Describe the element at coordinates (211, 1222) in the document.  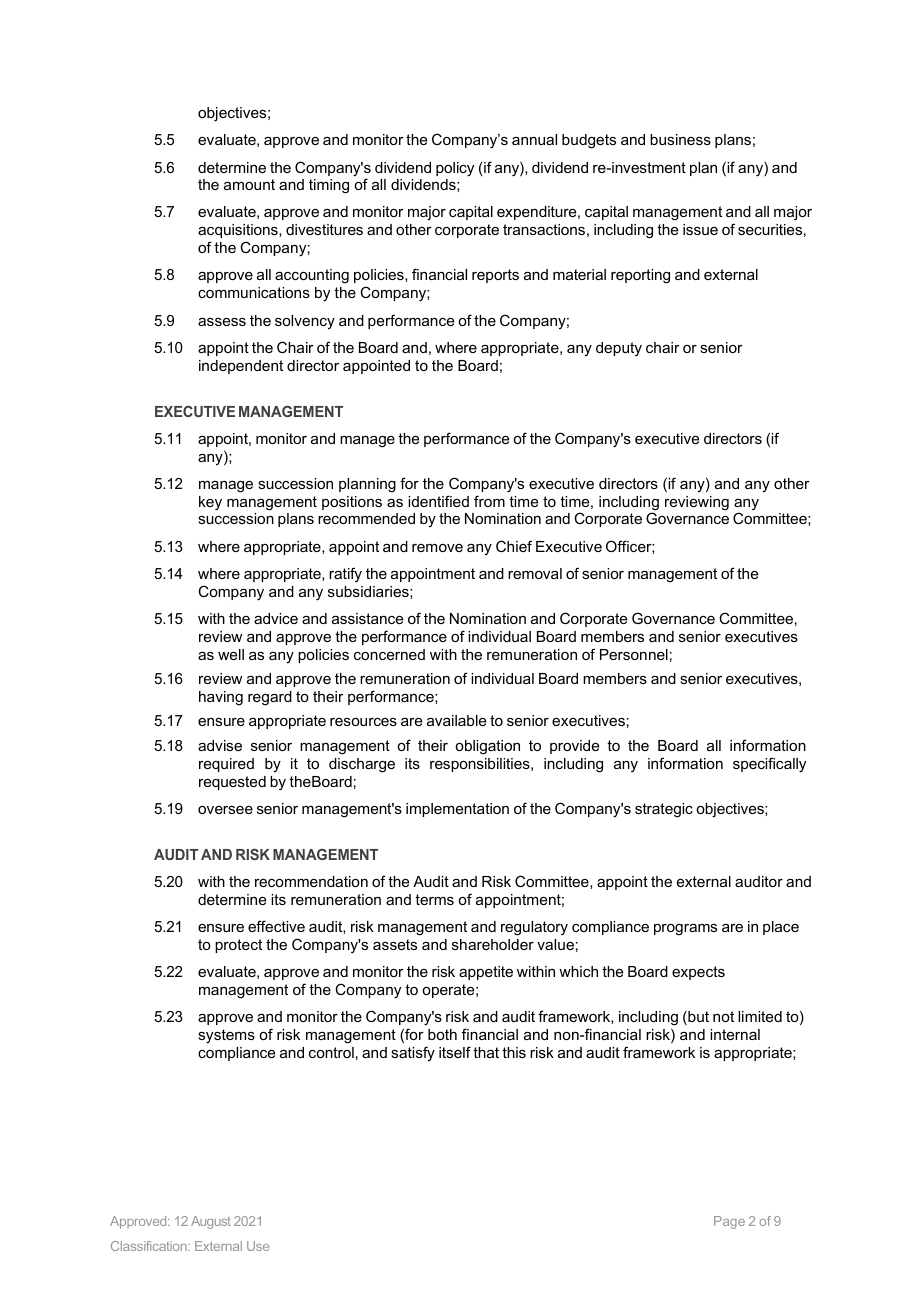
I see `August` at that location.
